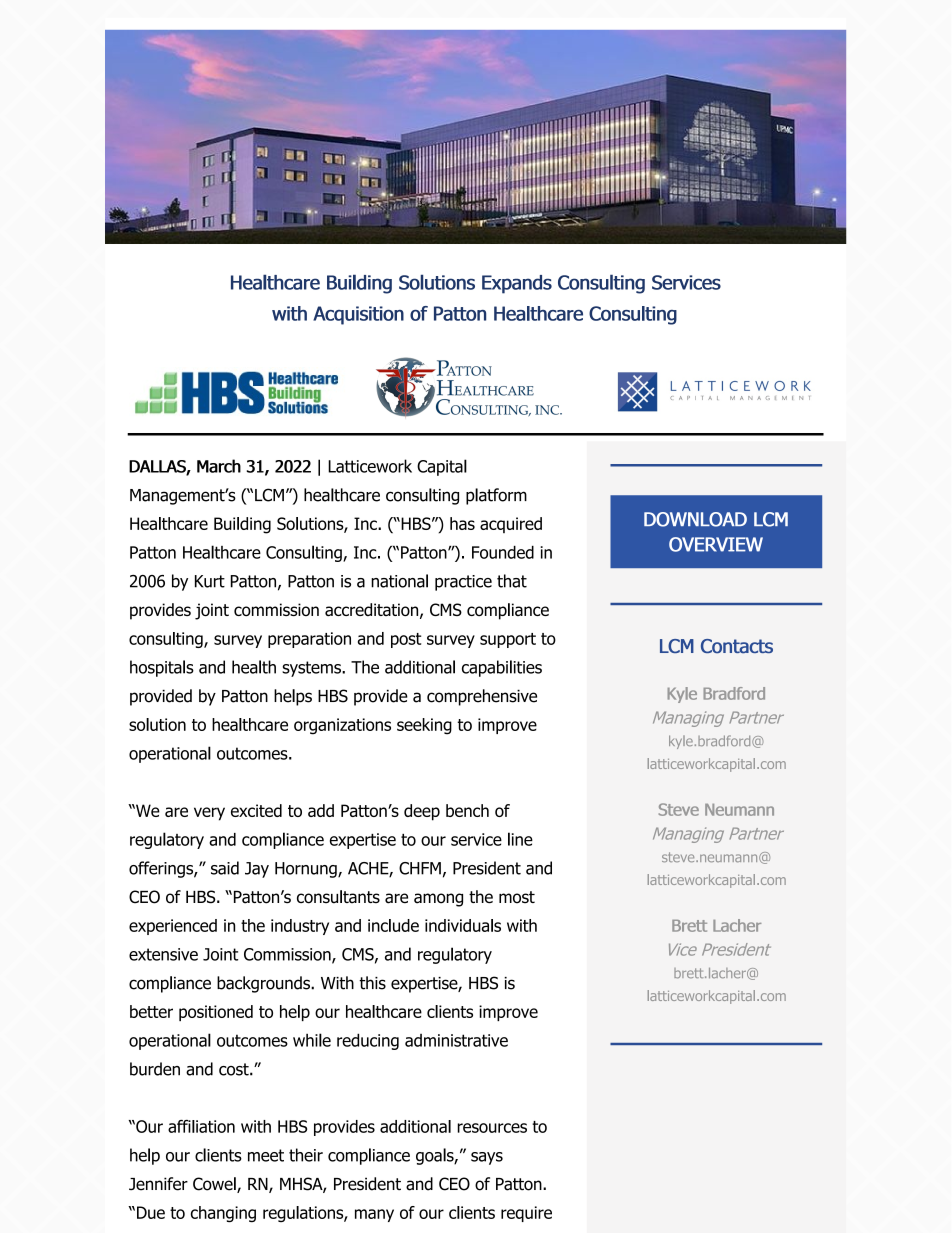 The width and height of the document is (952, 1233). I want to click on among, so click(438, 900).
